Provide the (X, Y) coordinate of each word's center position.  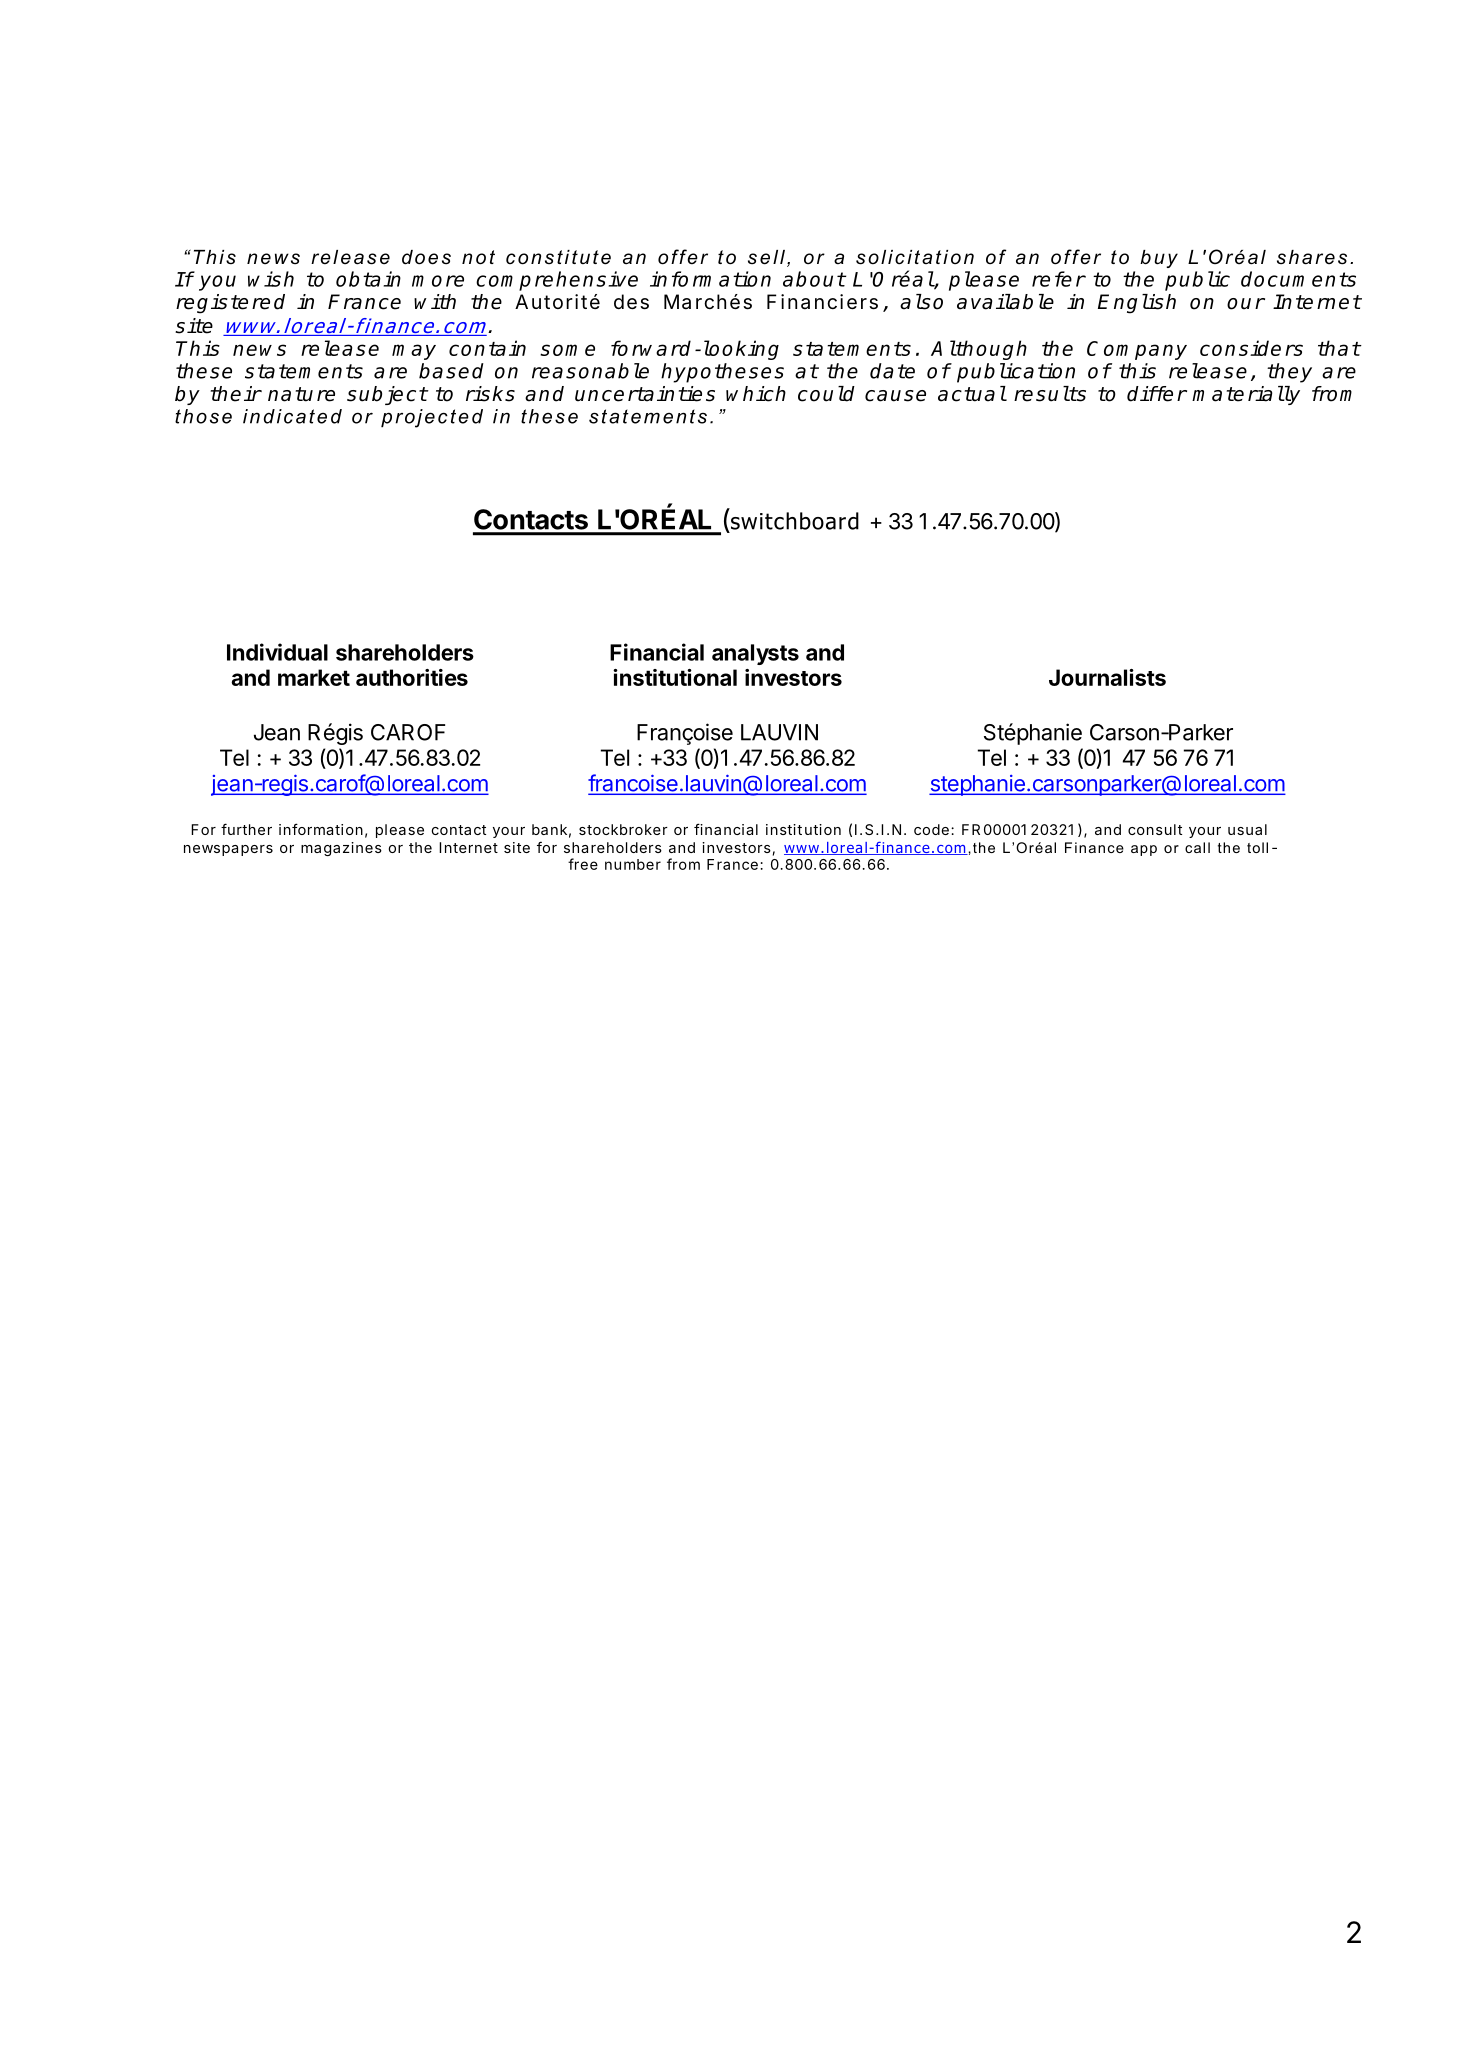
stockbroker (623, 829)
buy (1159, 259)
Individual (277, 652)
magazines (341, 849)
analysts (755, 654)
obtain (368, 279)
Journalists (1107, 677)
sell (766, 257)
